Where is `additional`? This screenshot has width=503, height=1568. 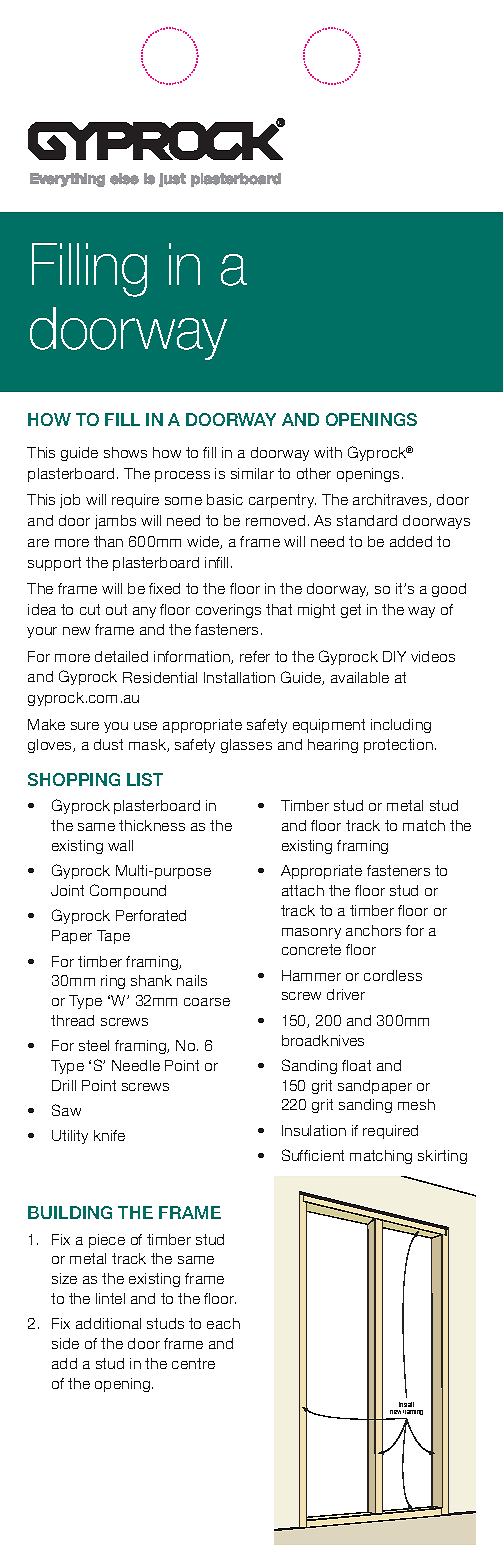 additional is located at coordinates (108, 1323).
